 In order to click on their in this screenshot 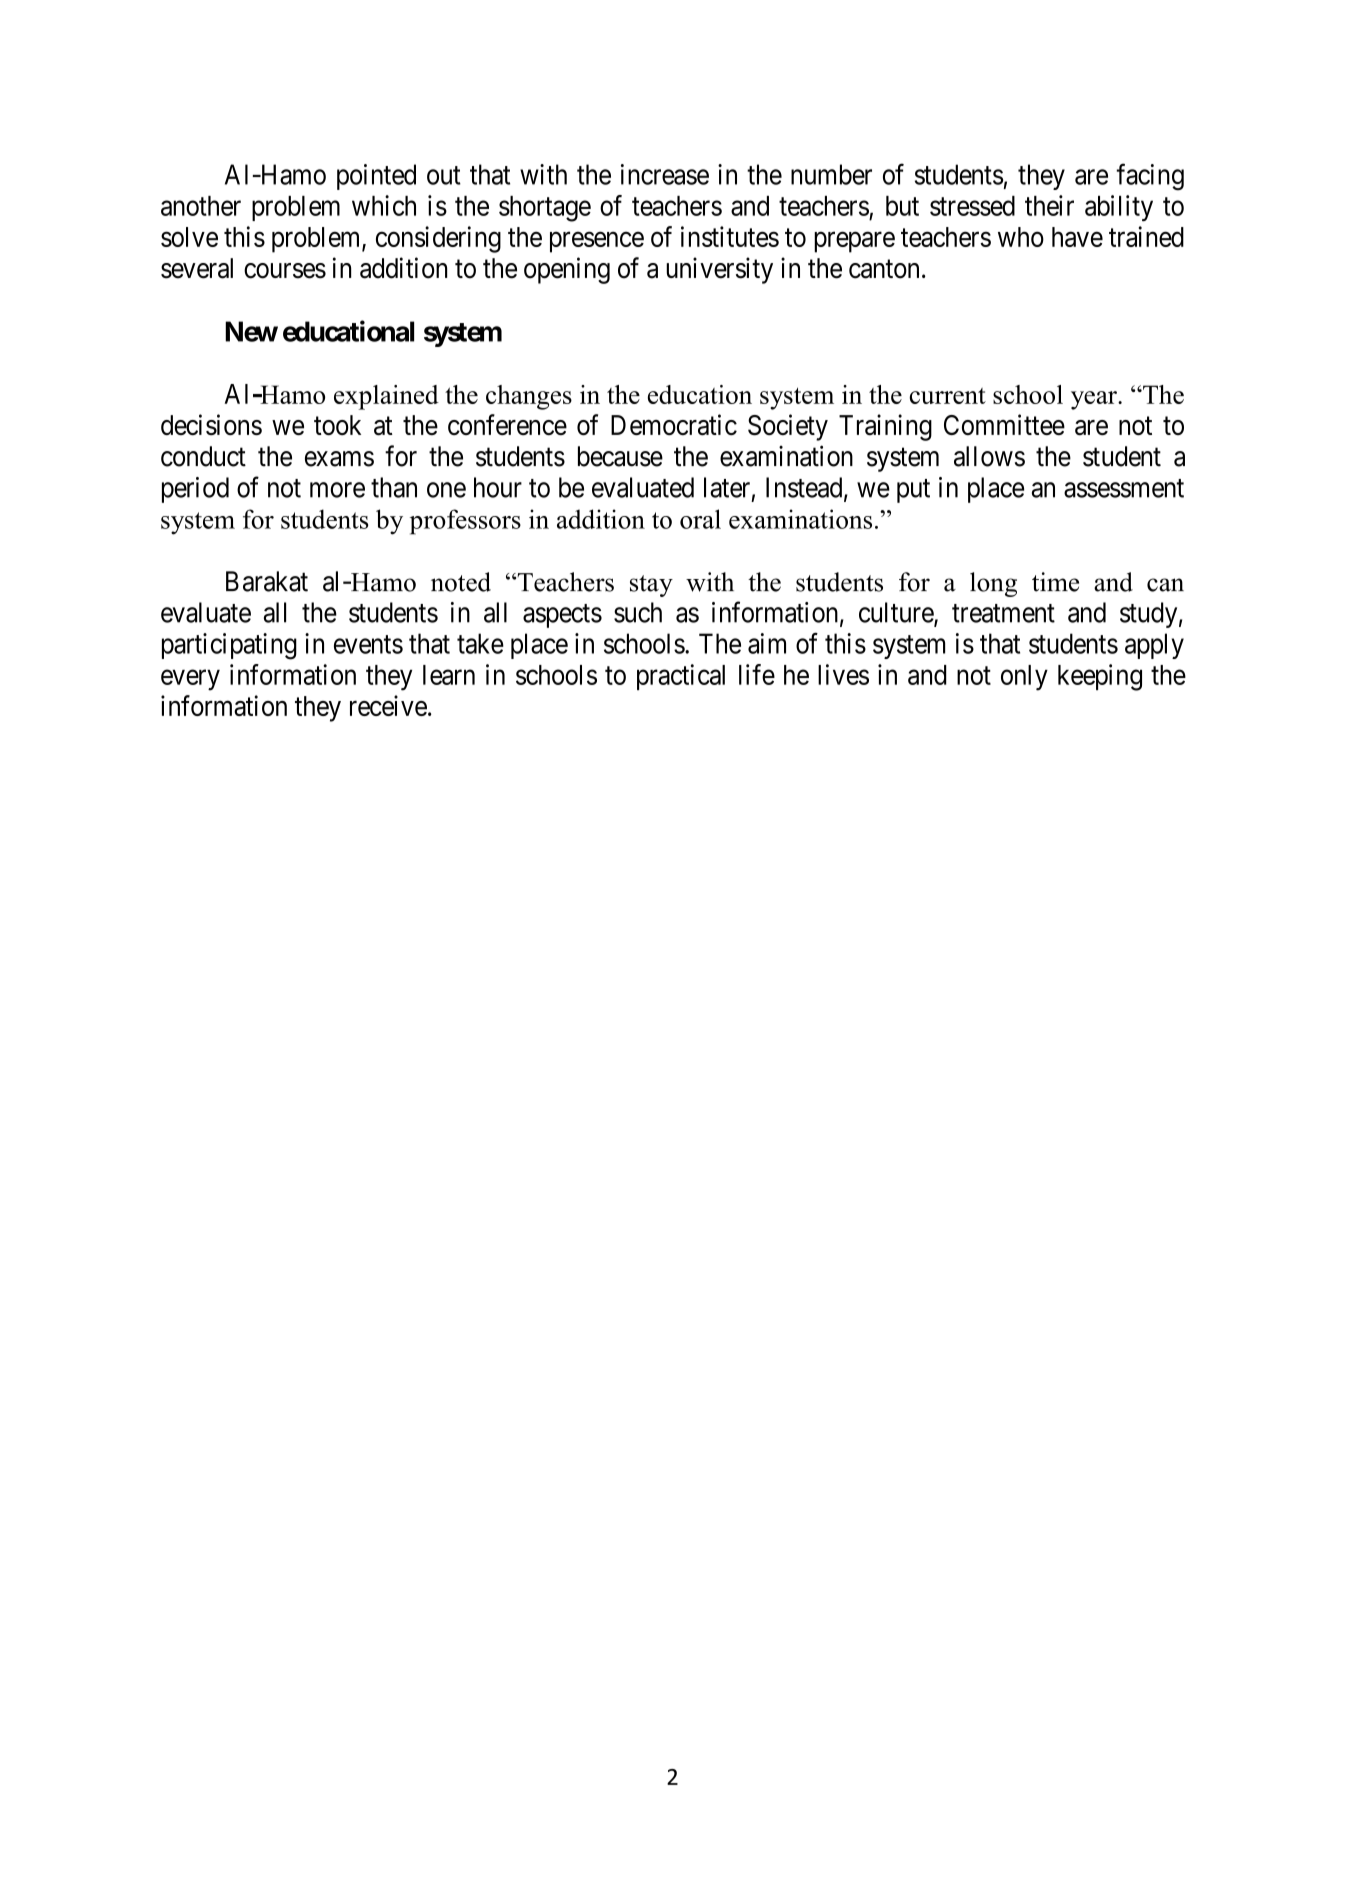, I will do `click(1049, 205)`.
